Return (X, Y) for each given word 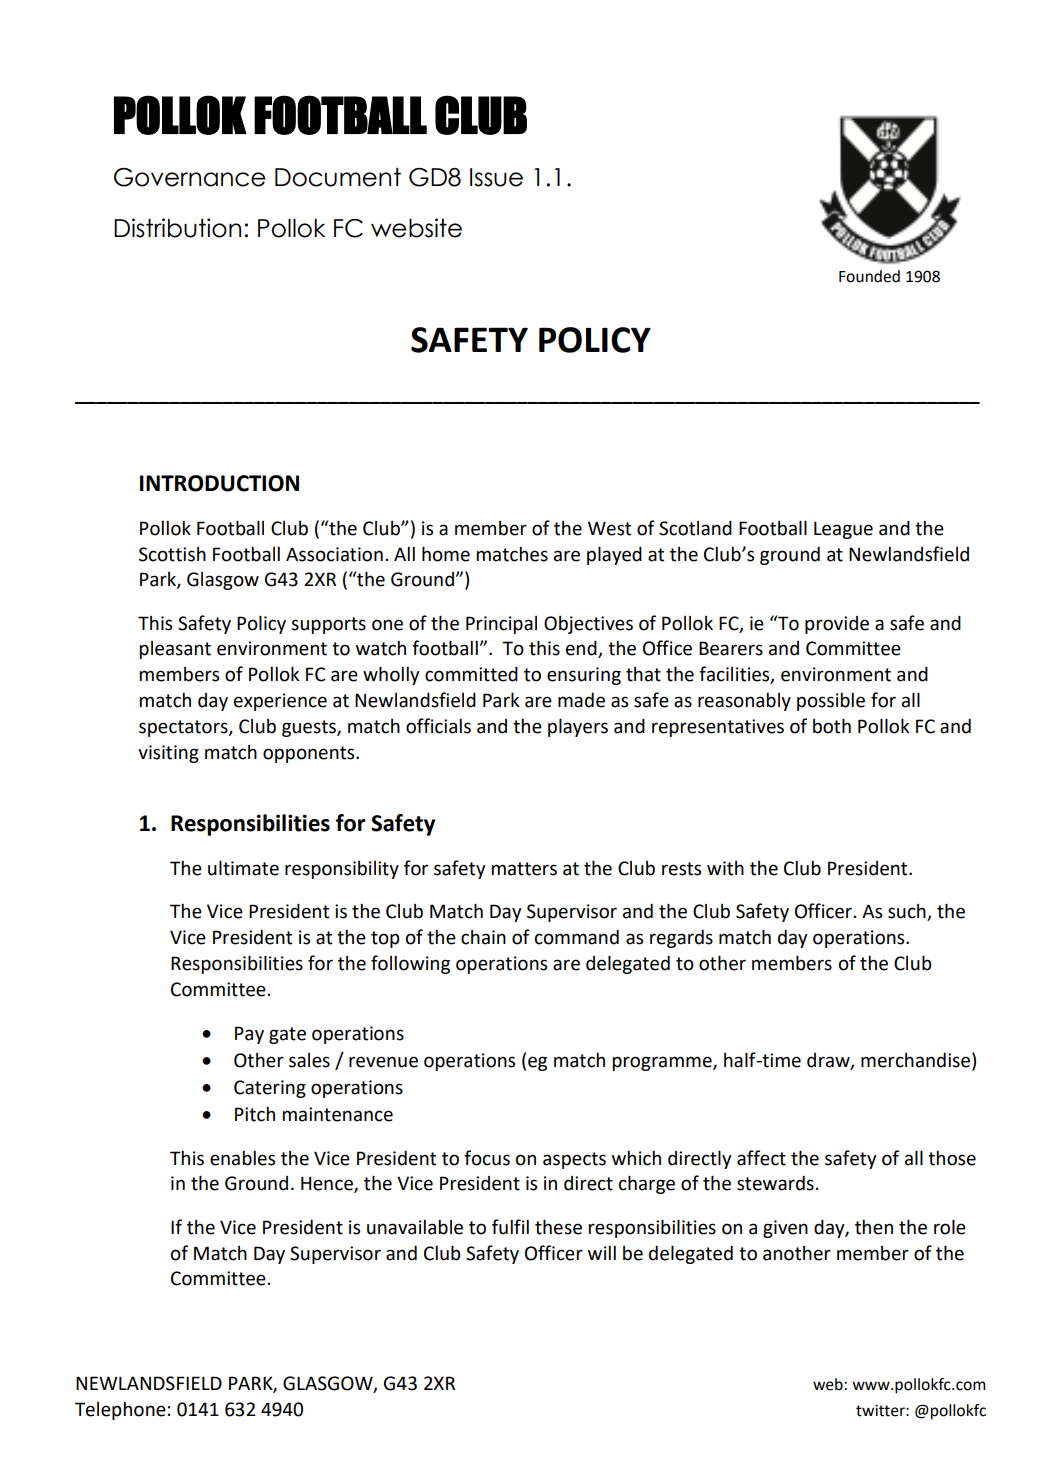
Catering (270, 1089)
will (602, 1253)
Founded (869, 276)
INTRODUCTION (219, 483)
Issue (496, 177)
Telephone (120, 1411)
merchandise (917, 1061)
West (609, 528)
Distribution (177, 228)
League (843, 530)
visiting (168, 754)
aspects (574, 1160)
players (578, 727)
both (832, 726)
